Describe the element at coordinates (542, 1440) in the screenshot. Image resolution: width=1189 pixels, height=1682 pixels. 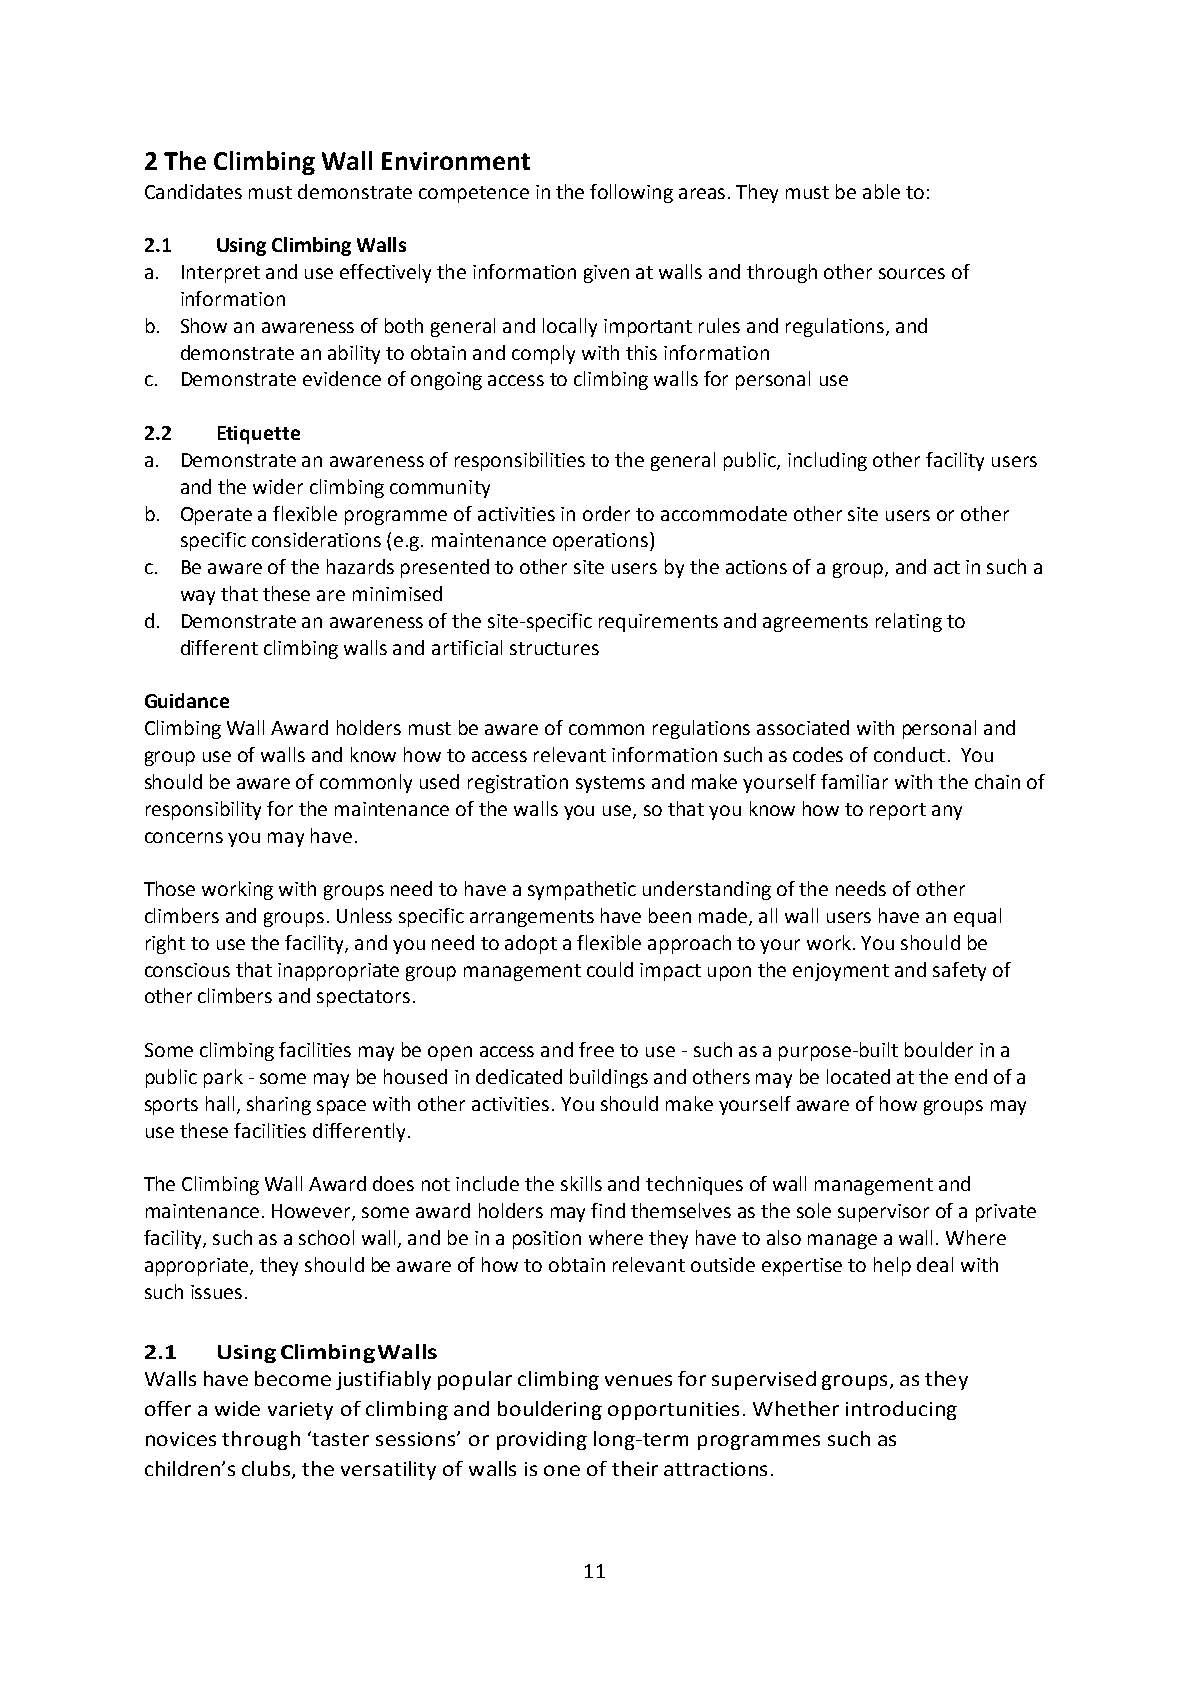
I see `providing` at that location.
